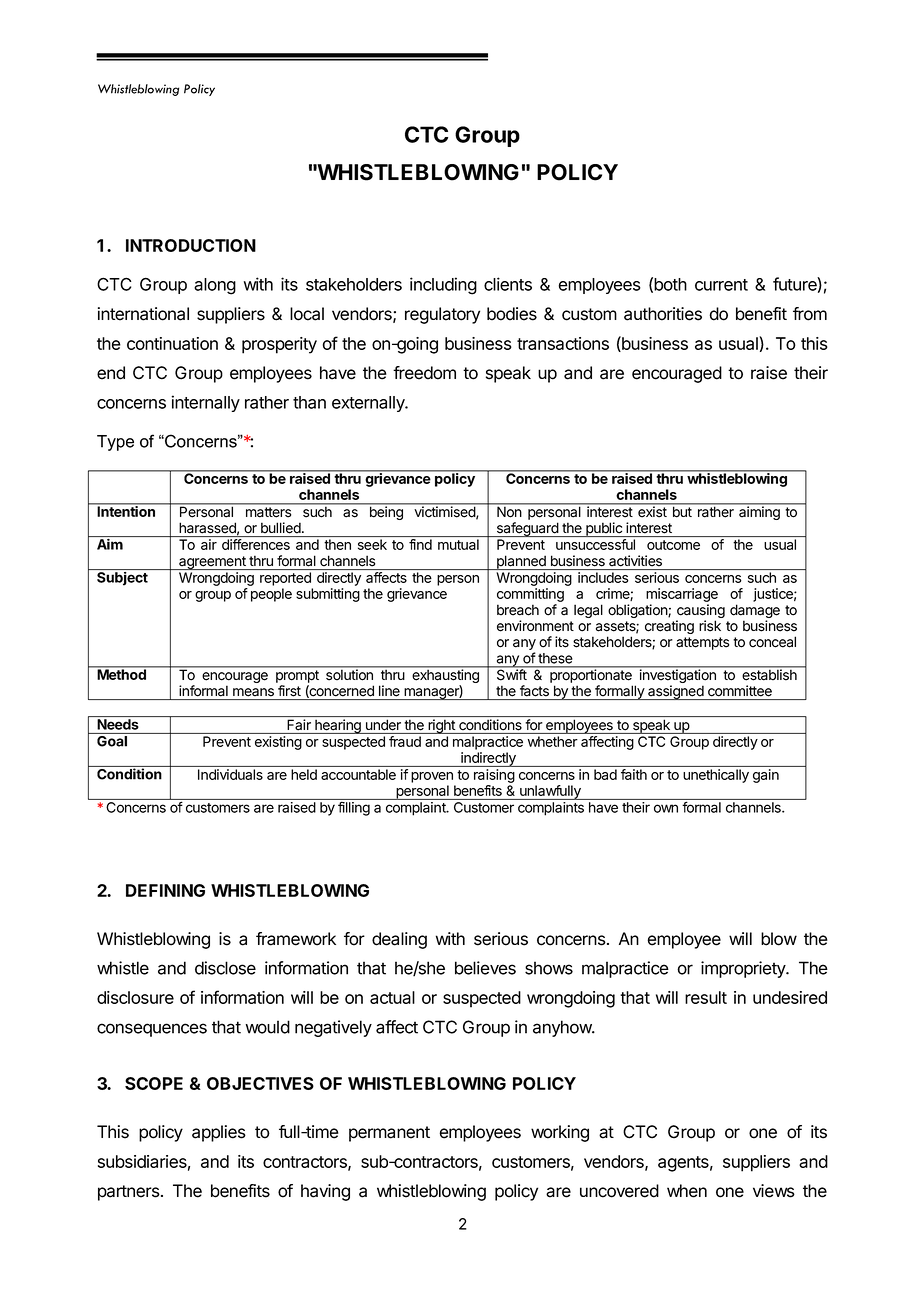 The width and height of the screenshot is (924, 1307). What do you see at coordinates (389, 1134) in the screenshot?
I see `permanent` at bounding box center [389, 1134].
